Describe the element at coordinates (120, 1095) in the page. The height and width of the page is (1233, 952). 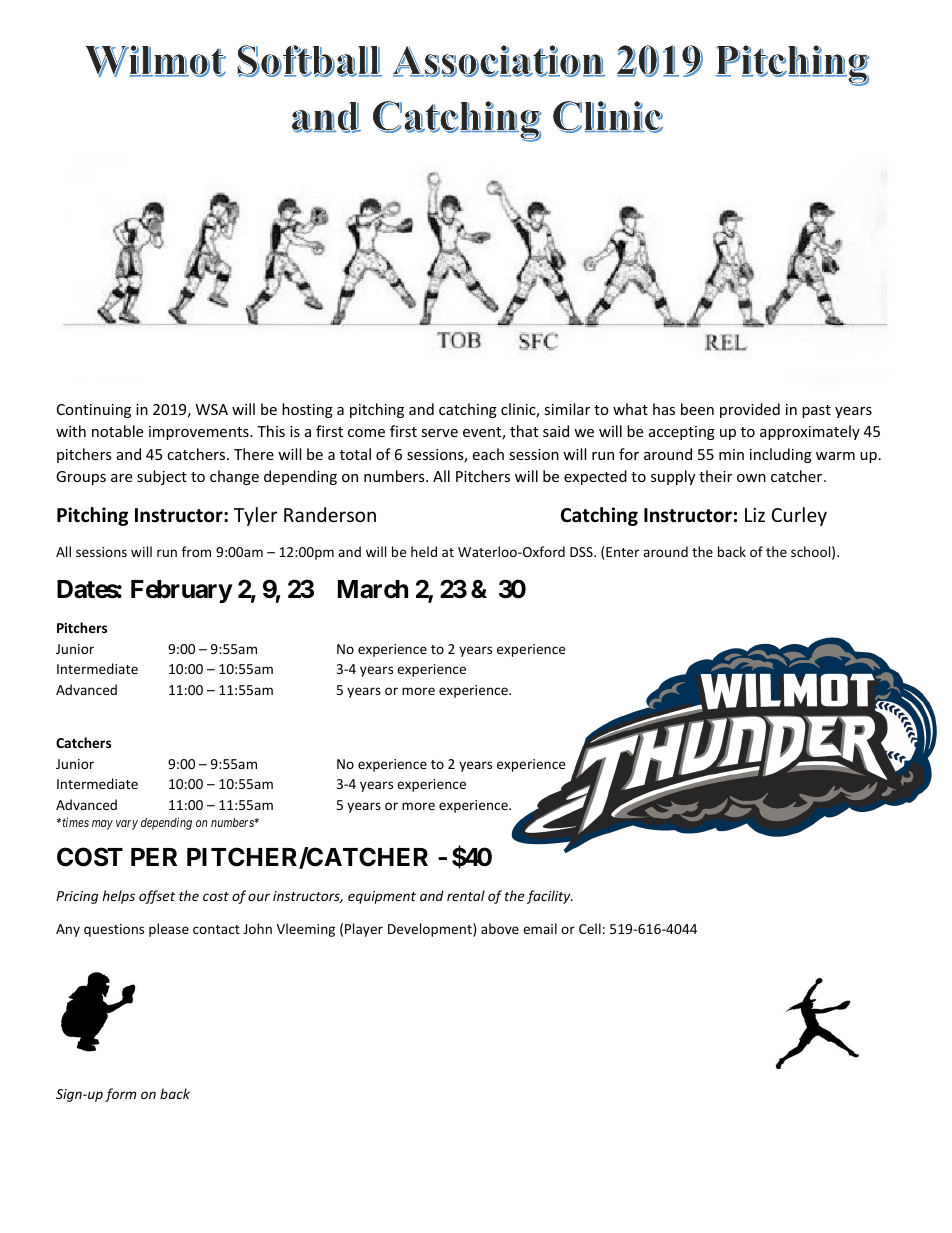
I see `form` at that location.
